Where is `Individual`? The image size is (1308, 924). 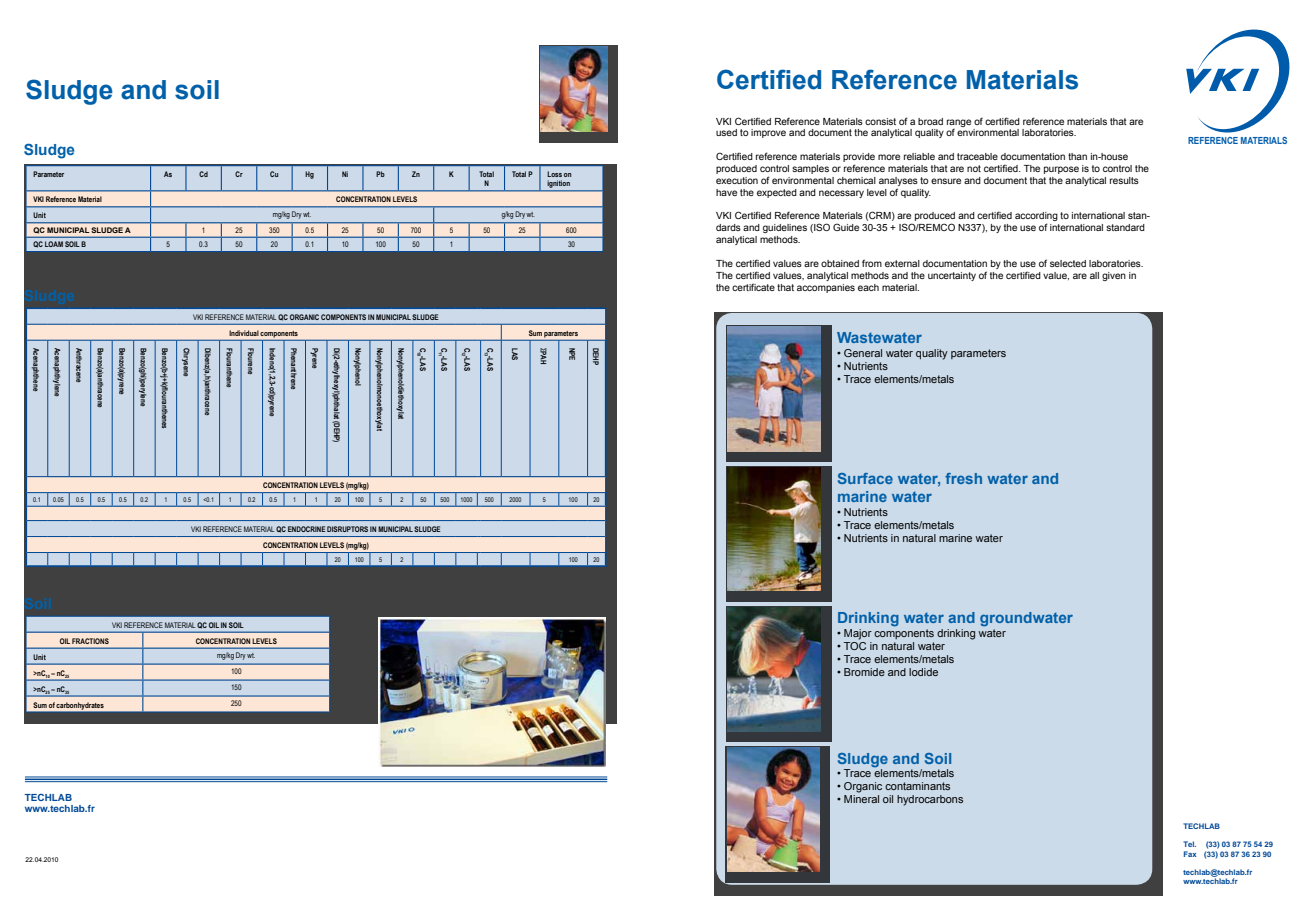 Individual is located at coordinates (244, 333).
